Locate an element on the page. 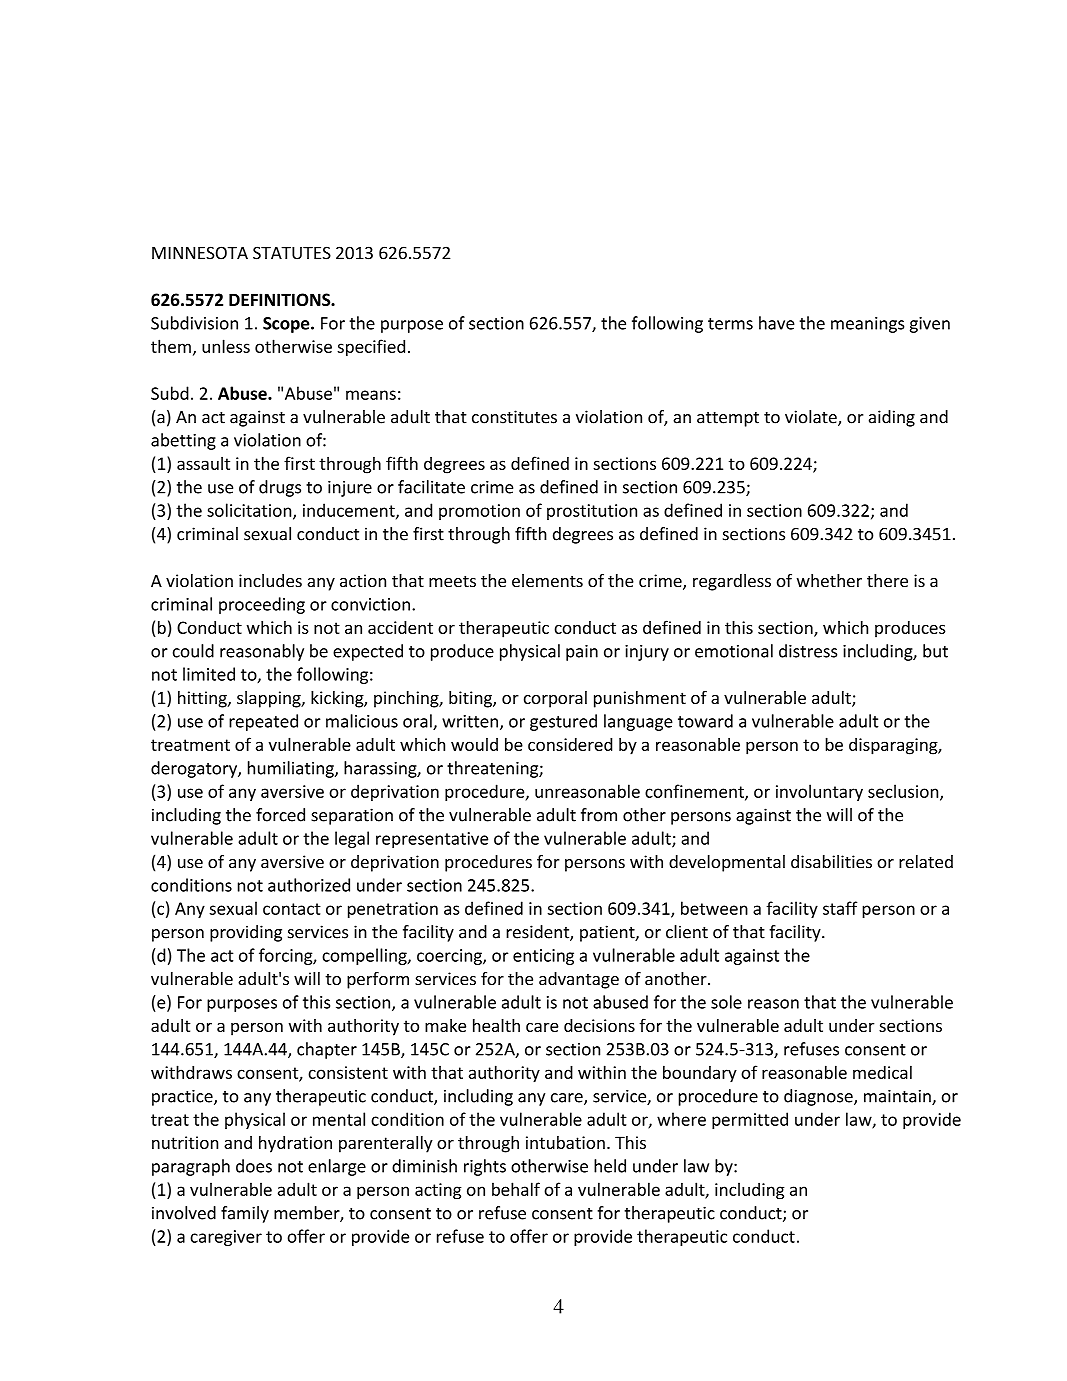 The image size is (1067, 1381). meanings is located at coordinates (867, 325).
